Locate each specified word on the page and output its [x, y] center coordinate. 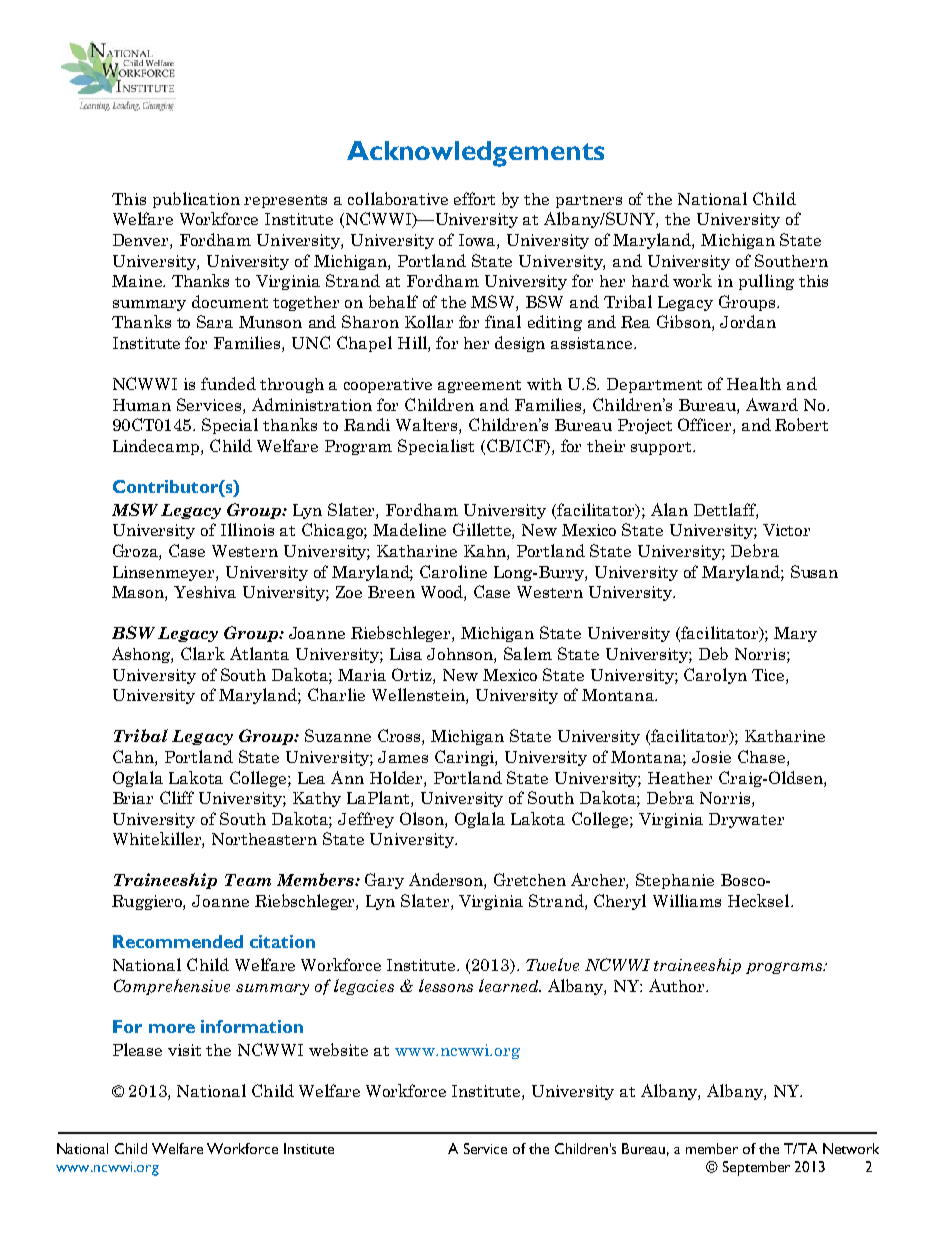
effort [474, 198]
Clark [203, 653]
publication [196, 200]
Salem [528, 653]
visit [184, 1050]
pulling [766, 282]
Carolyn [715, 676]
